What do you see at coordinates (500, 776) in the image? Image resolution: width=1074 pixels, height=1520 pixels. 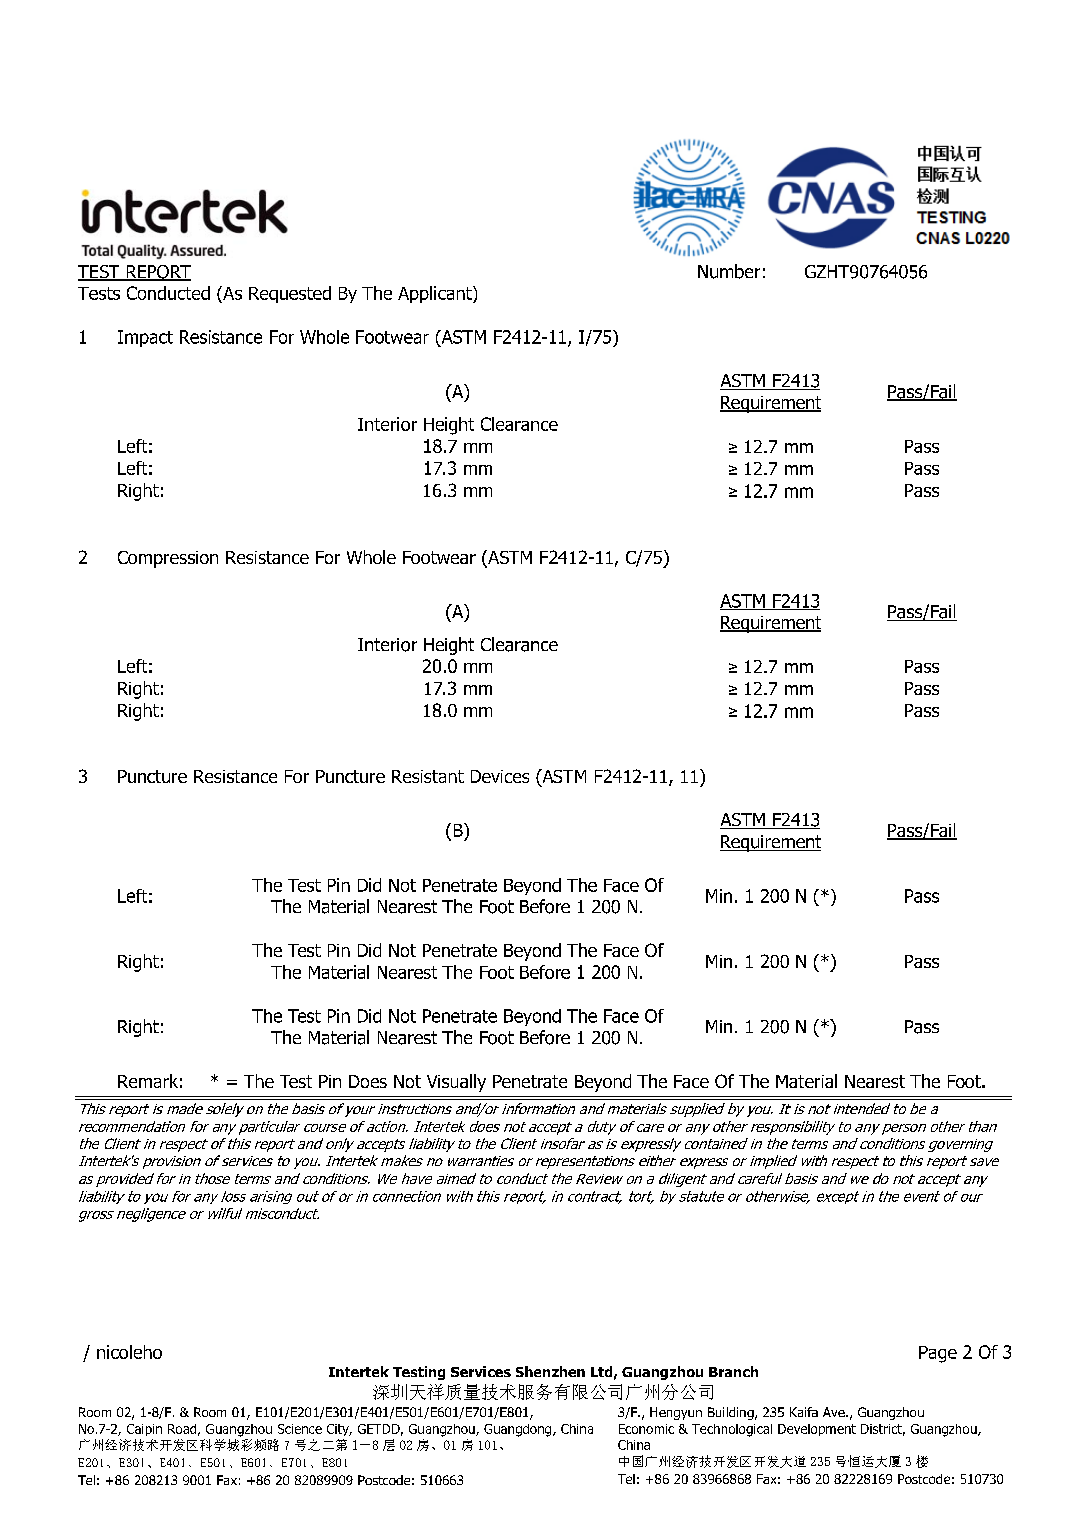 I see `Devices` at bounding box center [500, 776].
